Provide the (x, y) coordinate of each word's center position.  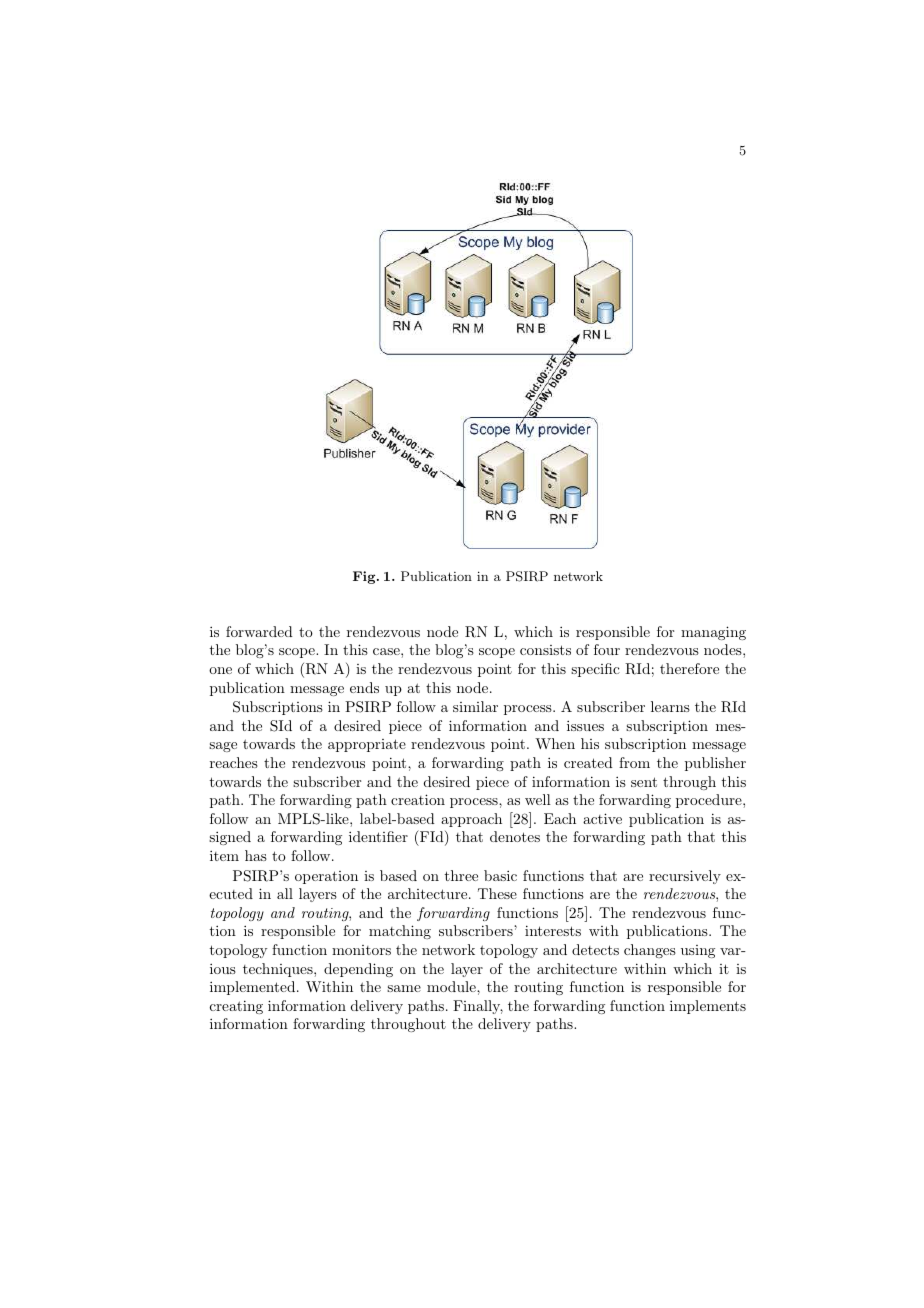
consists (545, 650)
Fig (365, 577)
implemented (254, 988)
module (452, 986)
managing (713, 633)
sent (644, 782)
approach (471, 820)
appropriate (367, 745)
